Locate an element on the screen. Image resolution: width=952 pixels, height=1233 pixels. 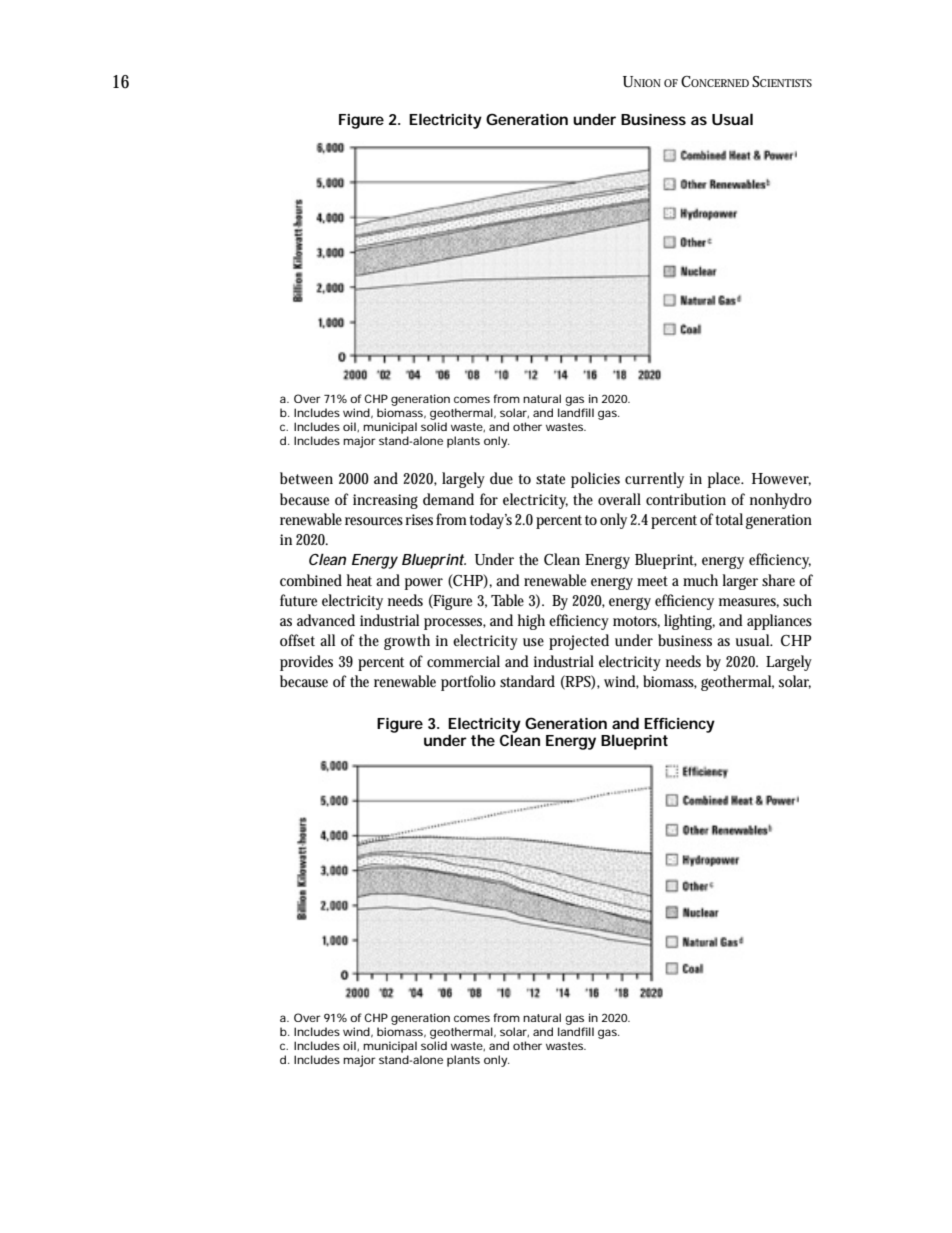
state is located at coordinates (550, 479).
